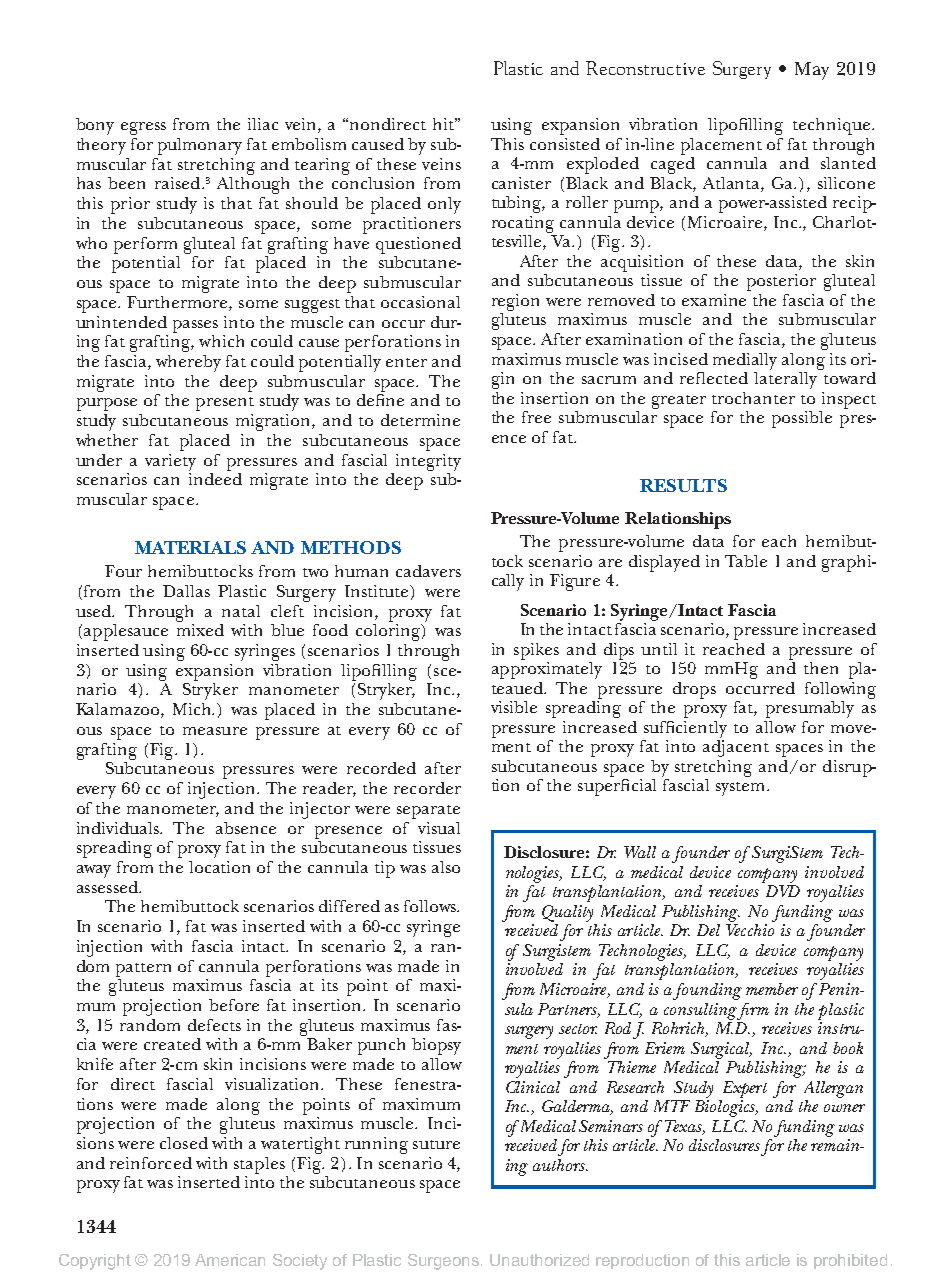 The image size is (952, 1275). What do you see at coordinates (143, 128) in the screenshot?
I see `egress` at bounding box center [143, 128].
